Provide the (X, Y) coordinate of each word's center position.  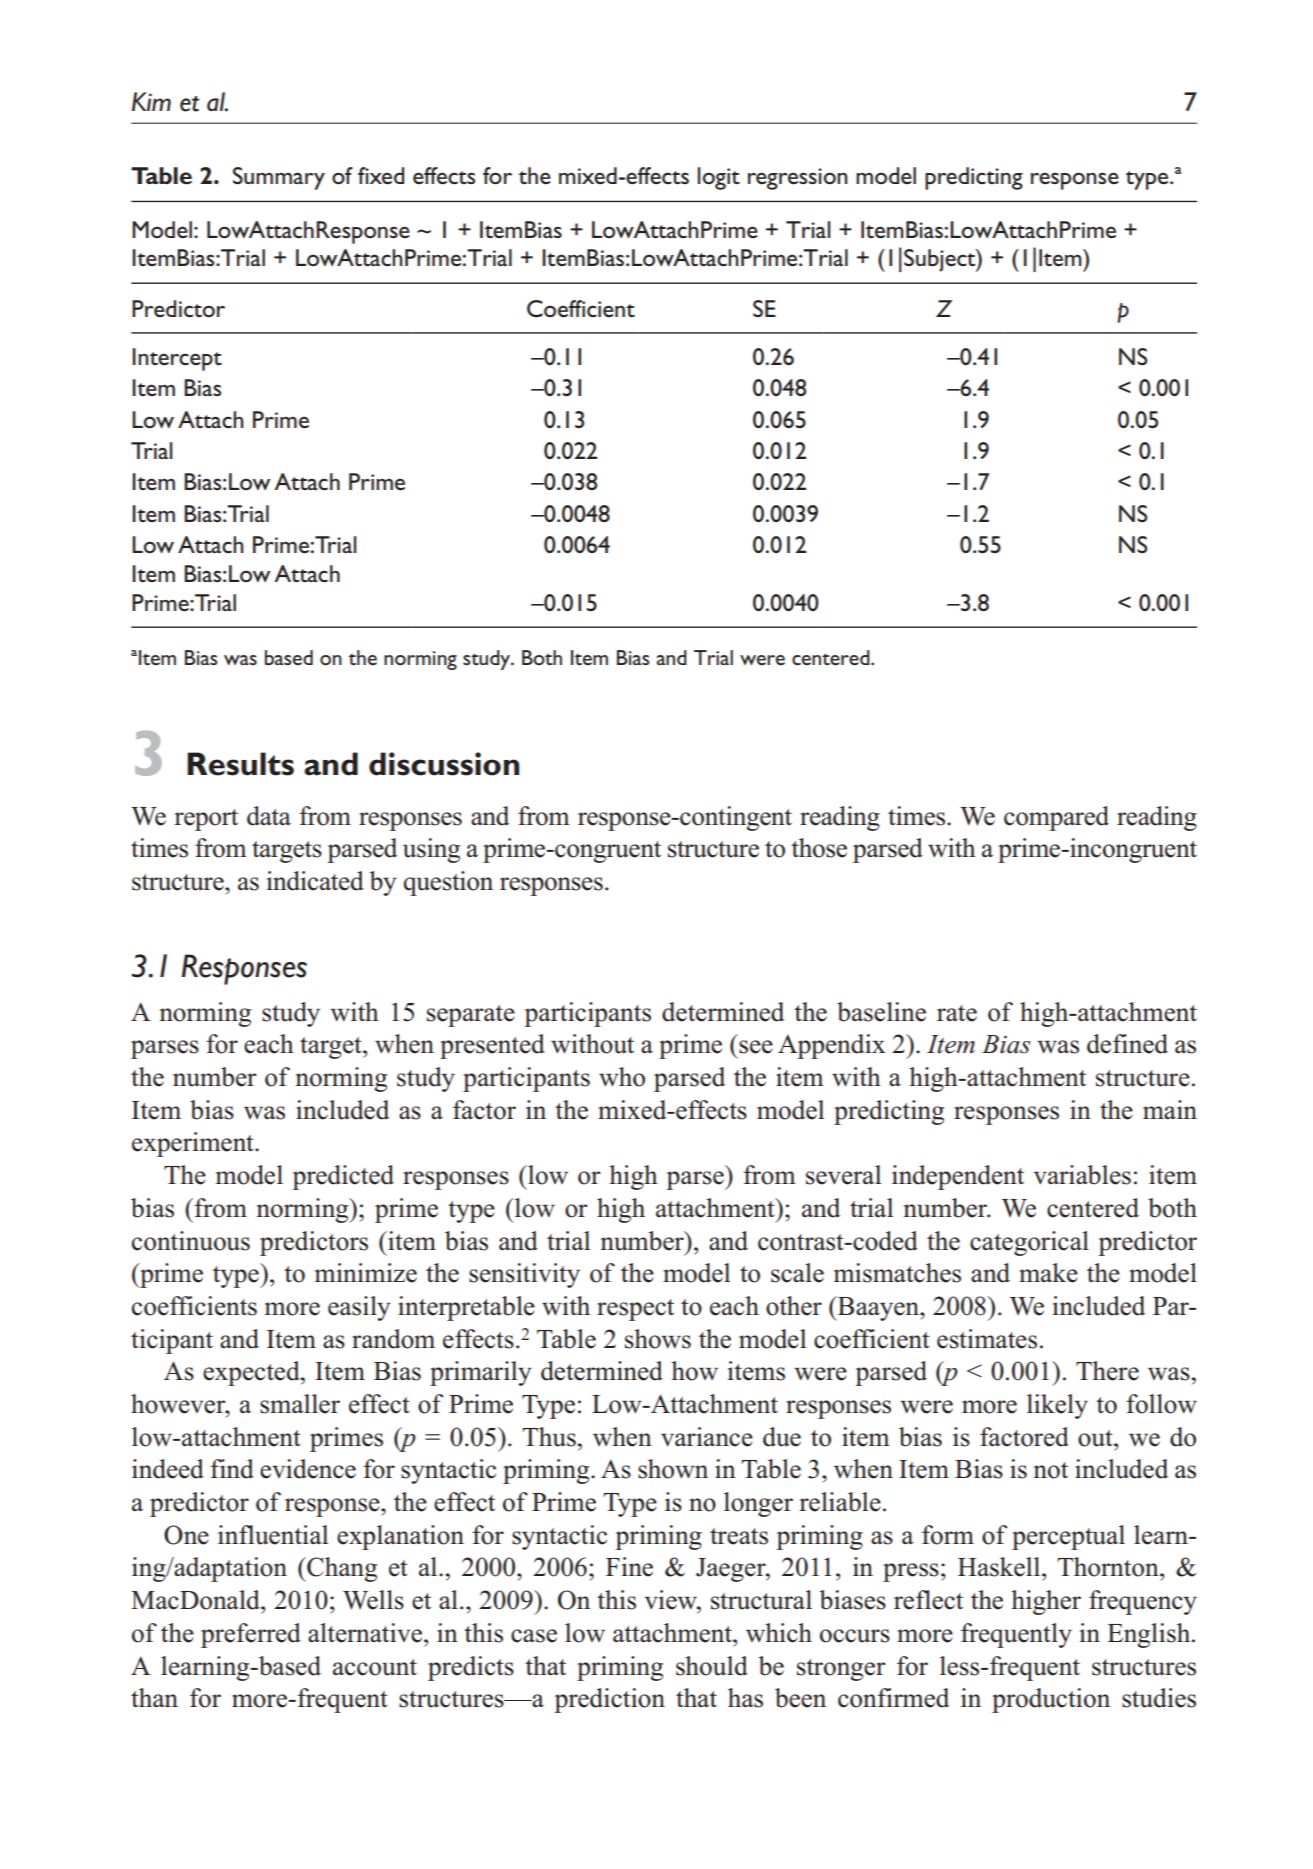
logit (719, 178)
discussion (444, 764)
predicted (343, 1177)
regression (797, 179)
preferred (251, 1635)
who (622, 1077)
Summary (279, 178)
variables (1082, 1175)
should (712, 1666)
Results (240, 764)
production (1051, 1700)
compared (1056, 818)
